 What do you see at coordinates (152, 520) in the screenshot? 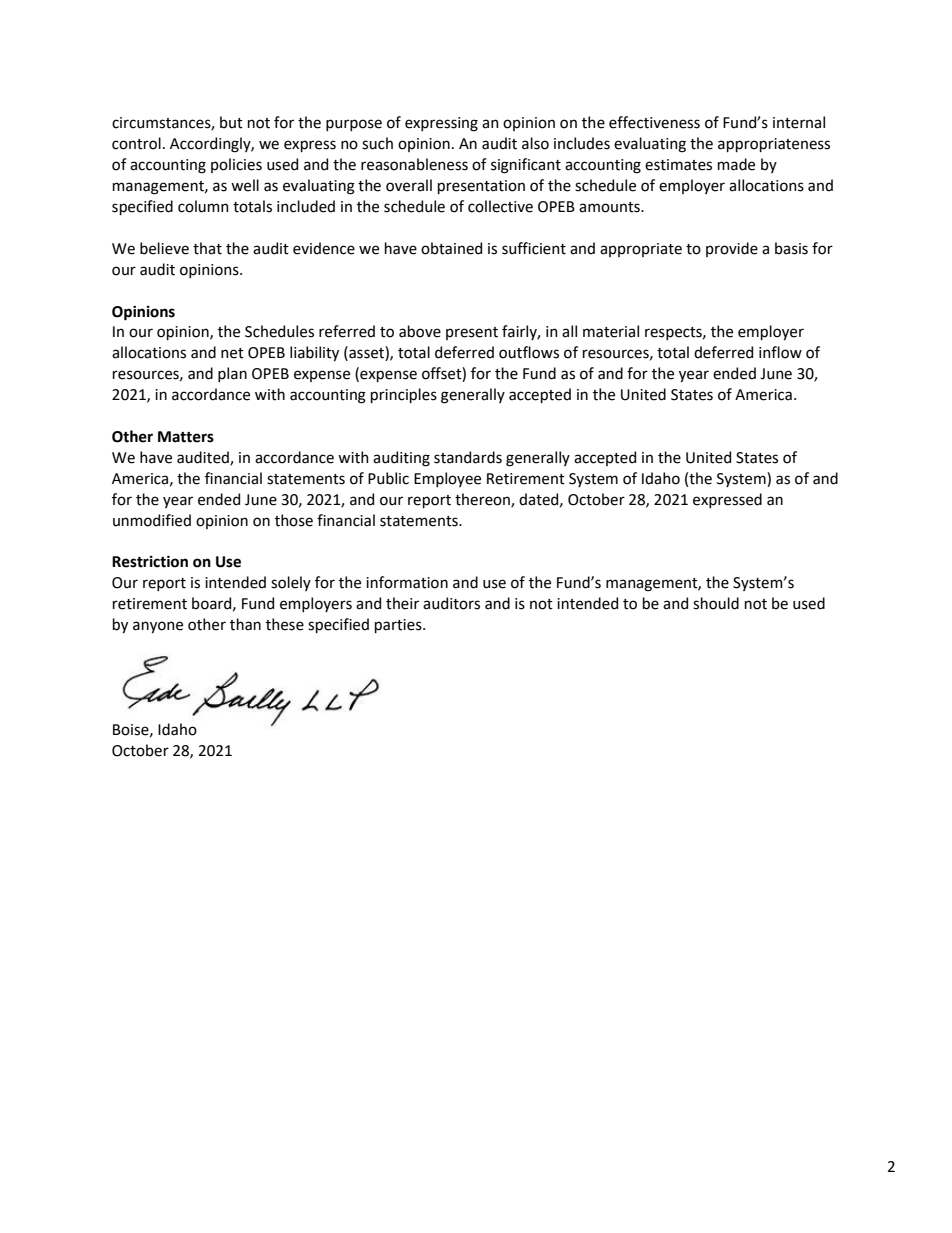
I see `unmodified` at bounding box center [152, 520].
